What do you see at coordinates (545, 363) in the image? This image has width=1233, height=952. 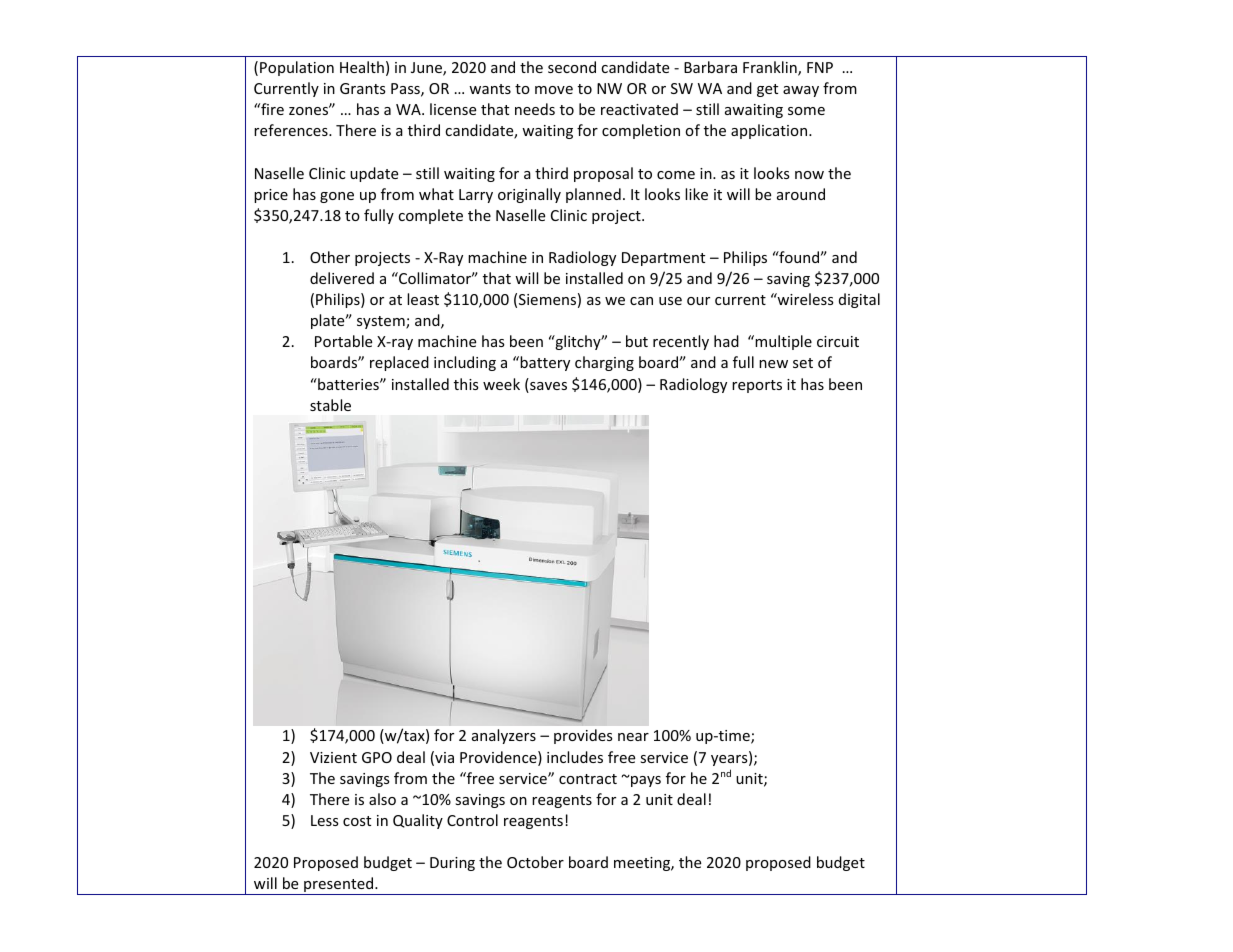 I see `battery` at bounding box center [545, 363].
